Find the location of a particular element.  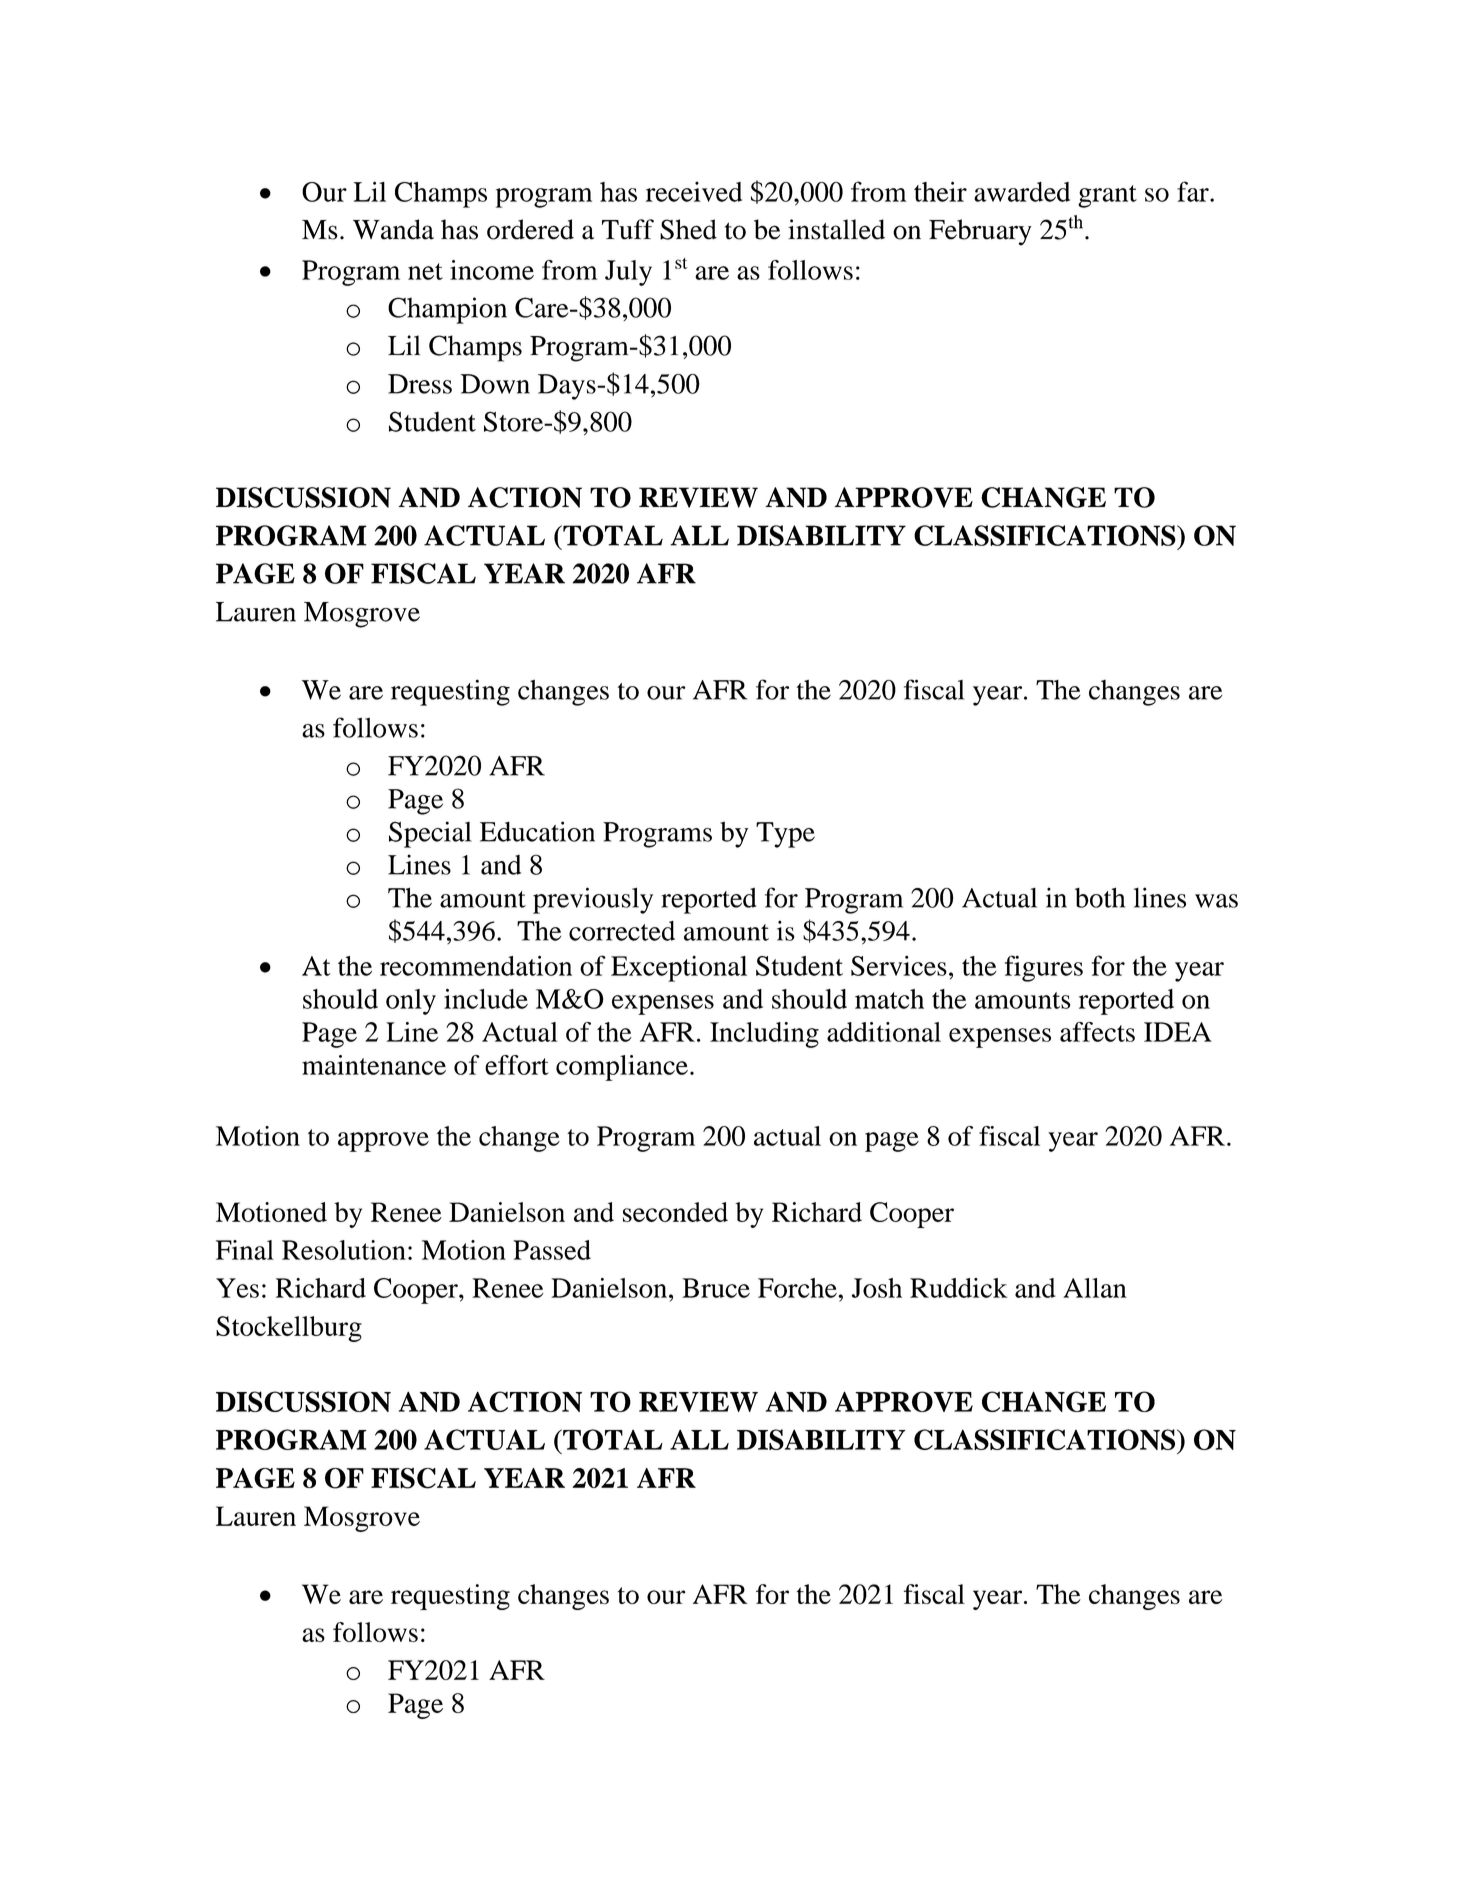

grant is located at coordinates (1107, 196).
